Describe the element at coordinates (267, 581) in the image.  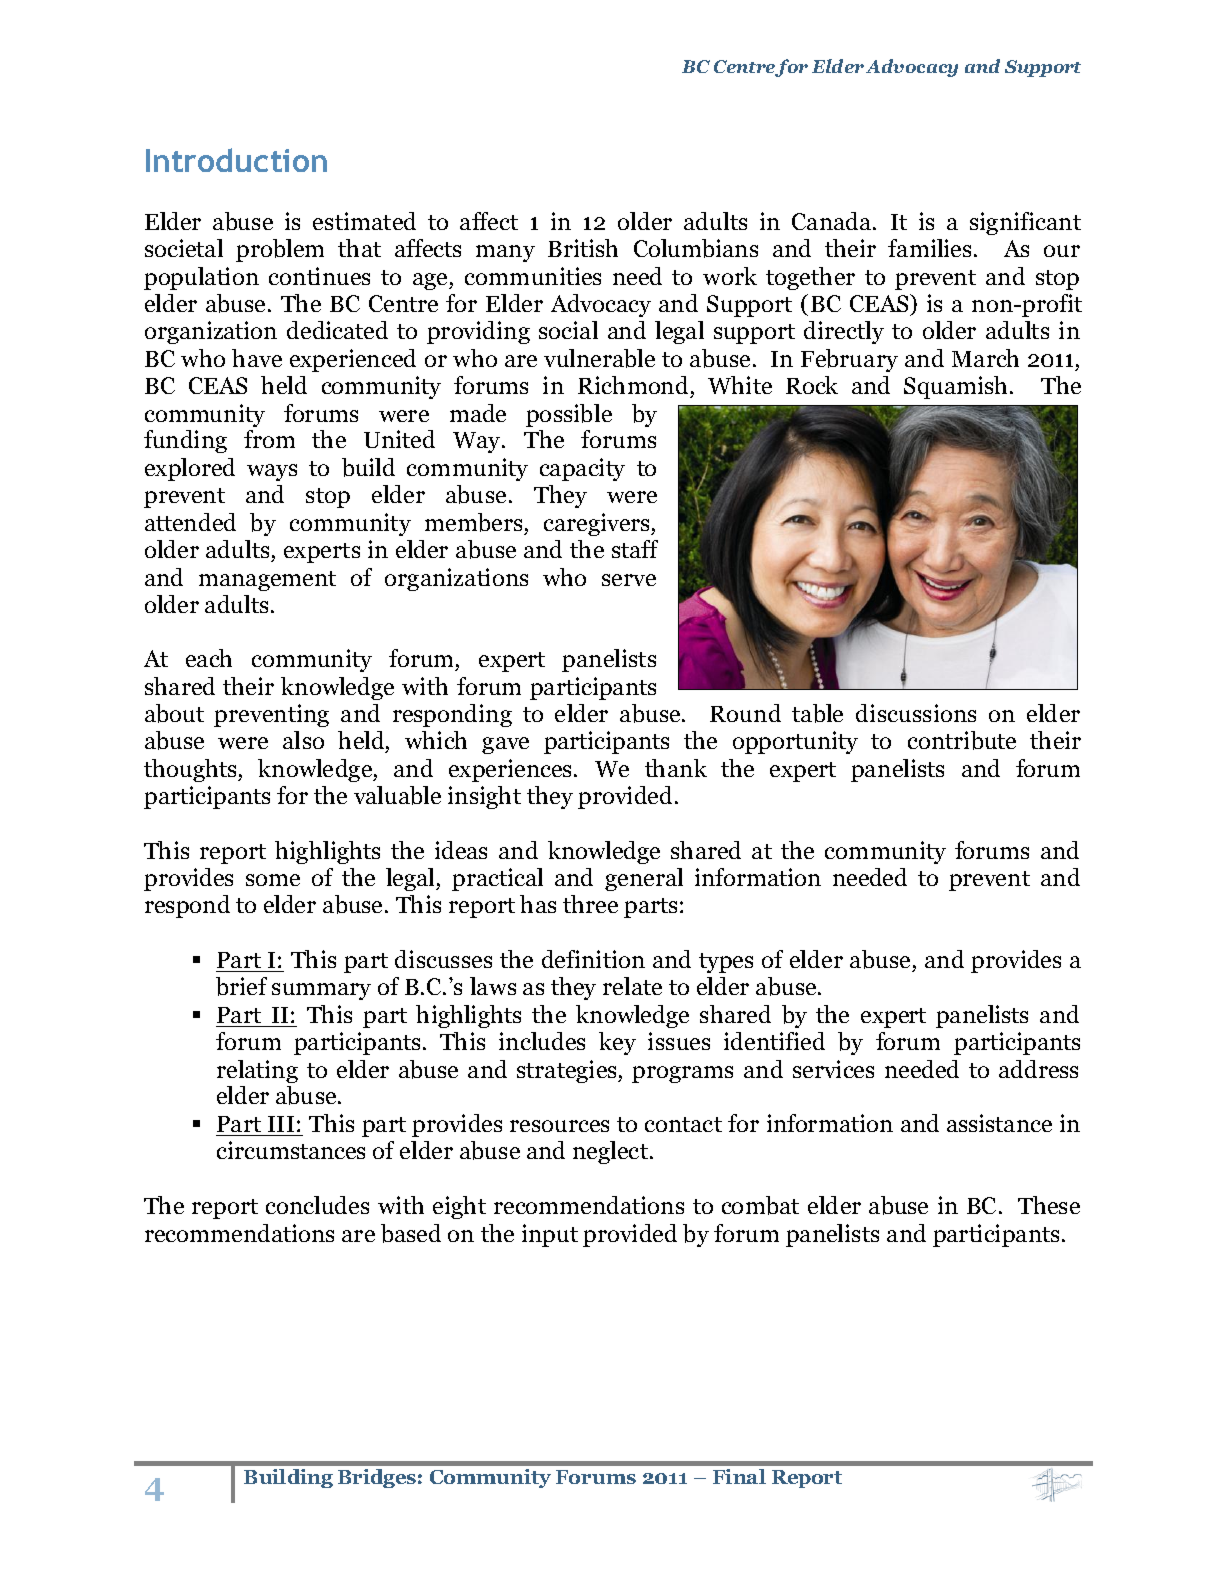
I see `management` at that location.
